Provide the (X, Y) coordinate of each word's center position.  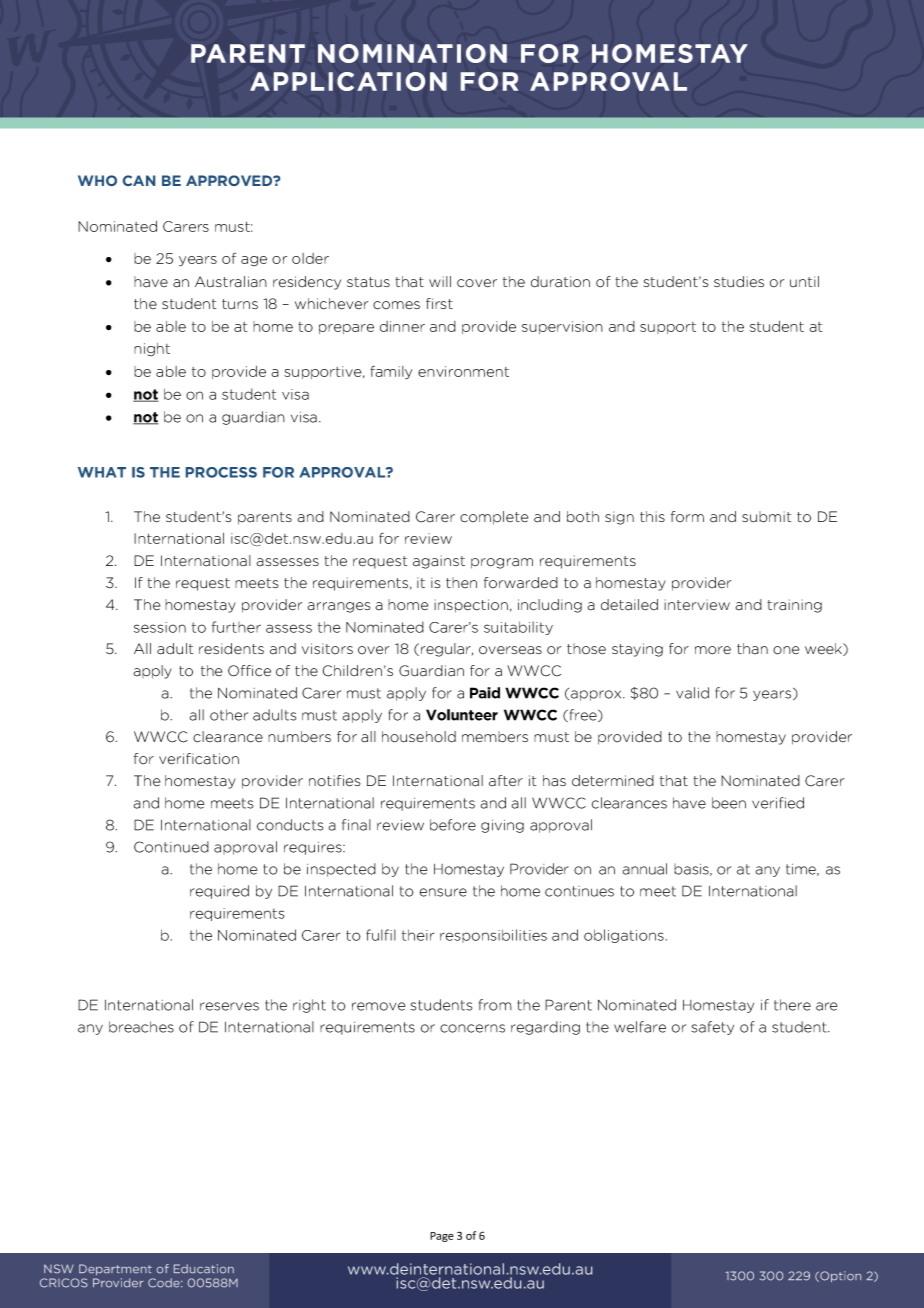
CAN (139, 180)
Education (204, 1269)
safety (712, 1028)
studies (739, 282)
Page (442, 1237)
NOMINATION (412, 53)
